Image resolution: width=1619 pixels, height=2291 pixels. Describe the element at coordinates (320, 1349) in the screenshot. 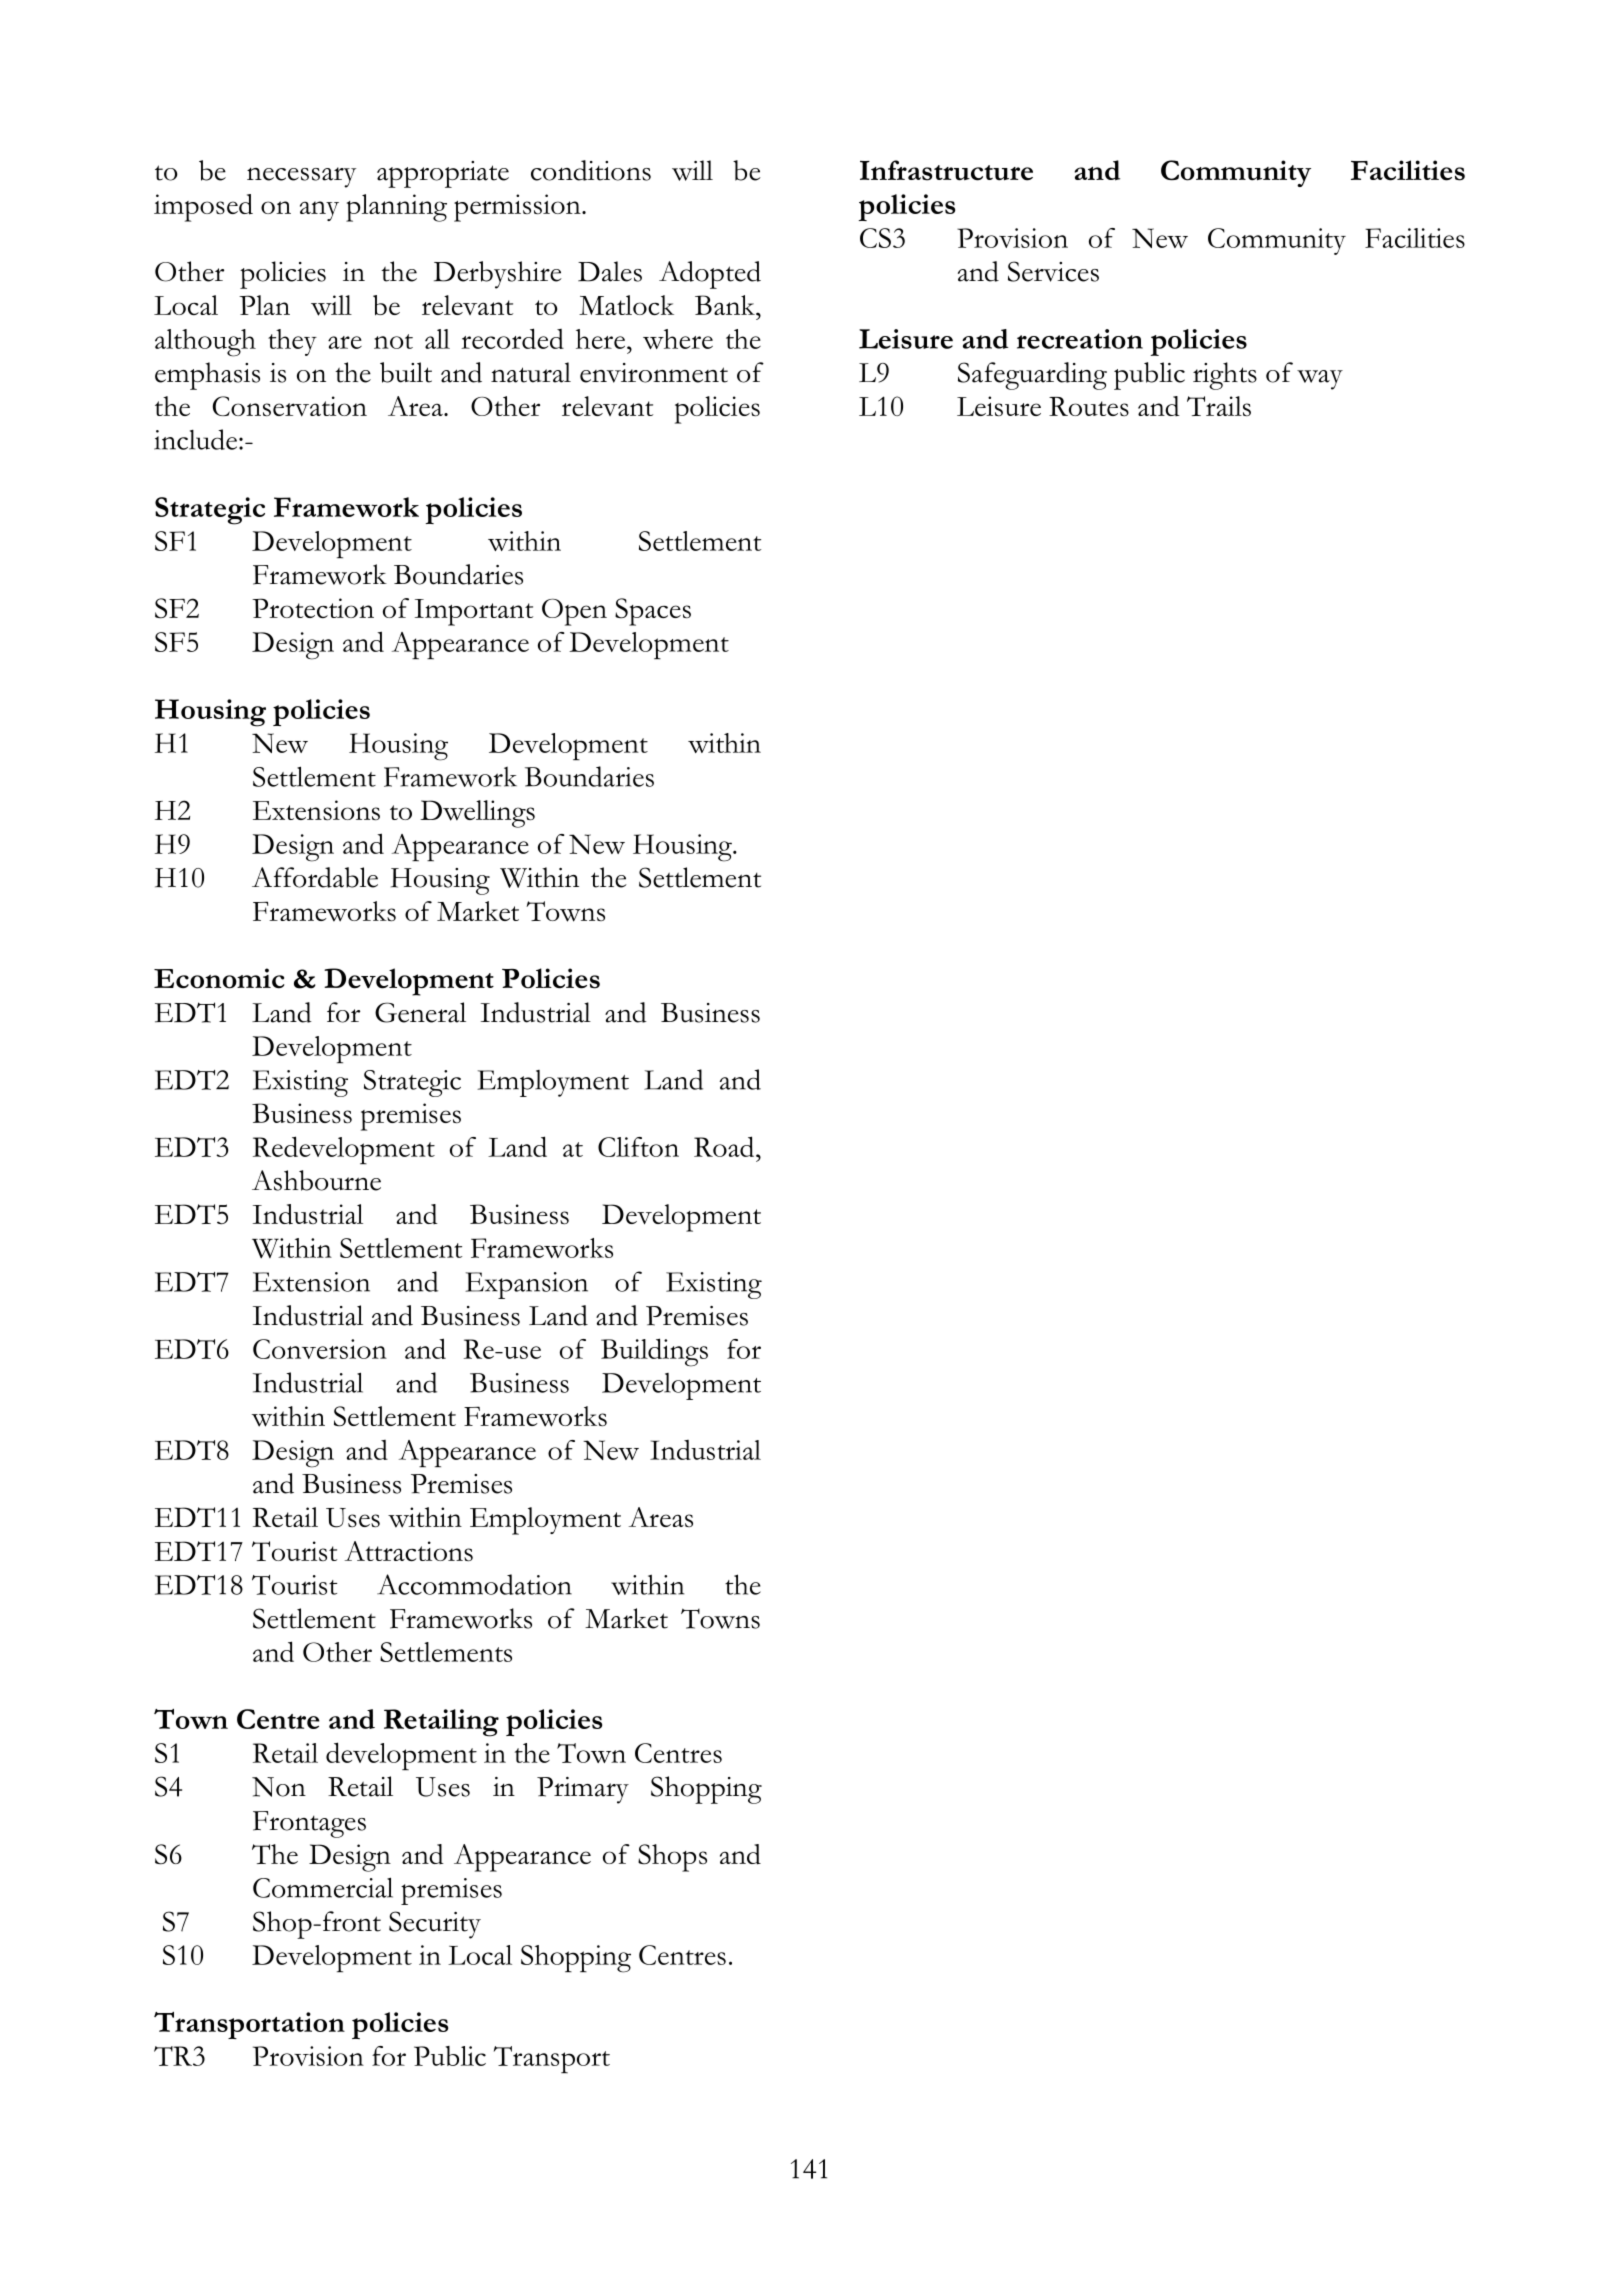

I see `Conversion` at that location.
